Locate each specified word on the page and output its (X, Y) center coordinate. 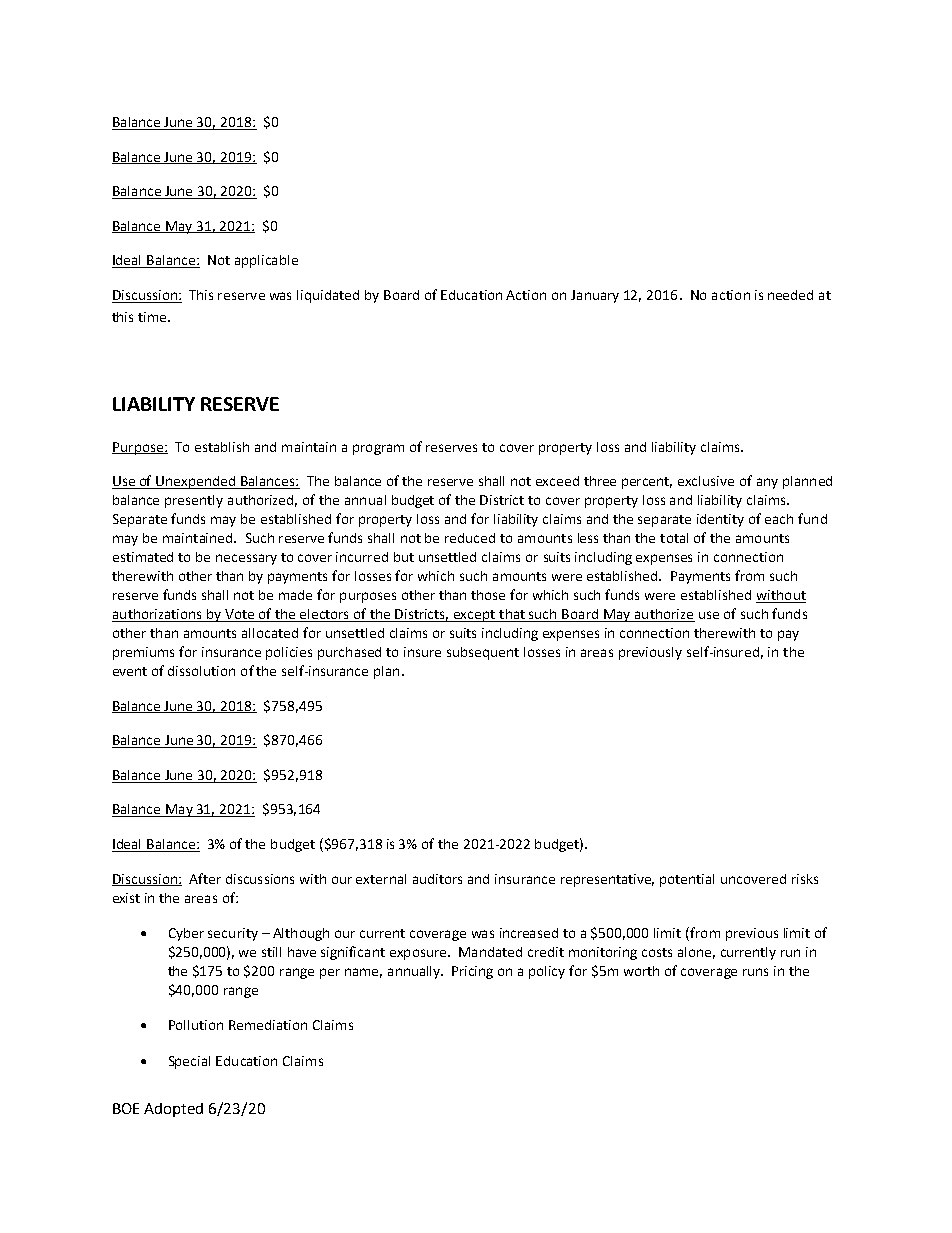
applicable (266, 261)
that (512, 615)
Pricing (472, 972)
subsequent (483, 653)
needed (790, 295)
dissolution (201, 671)
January (595, 296)
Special (189, 1062)
